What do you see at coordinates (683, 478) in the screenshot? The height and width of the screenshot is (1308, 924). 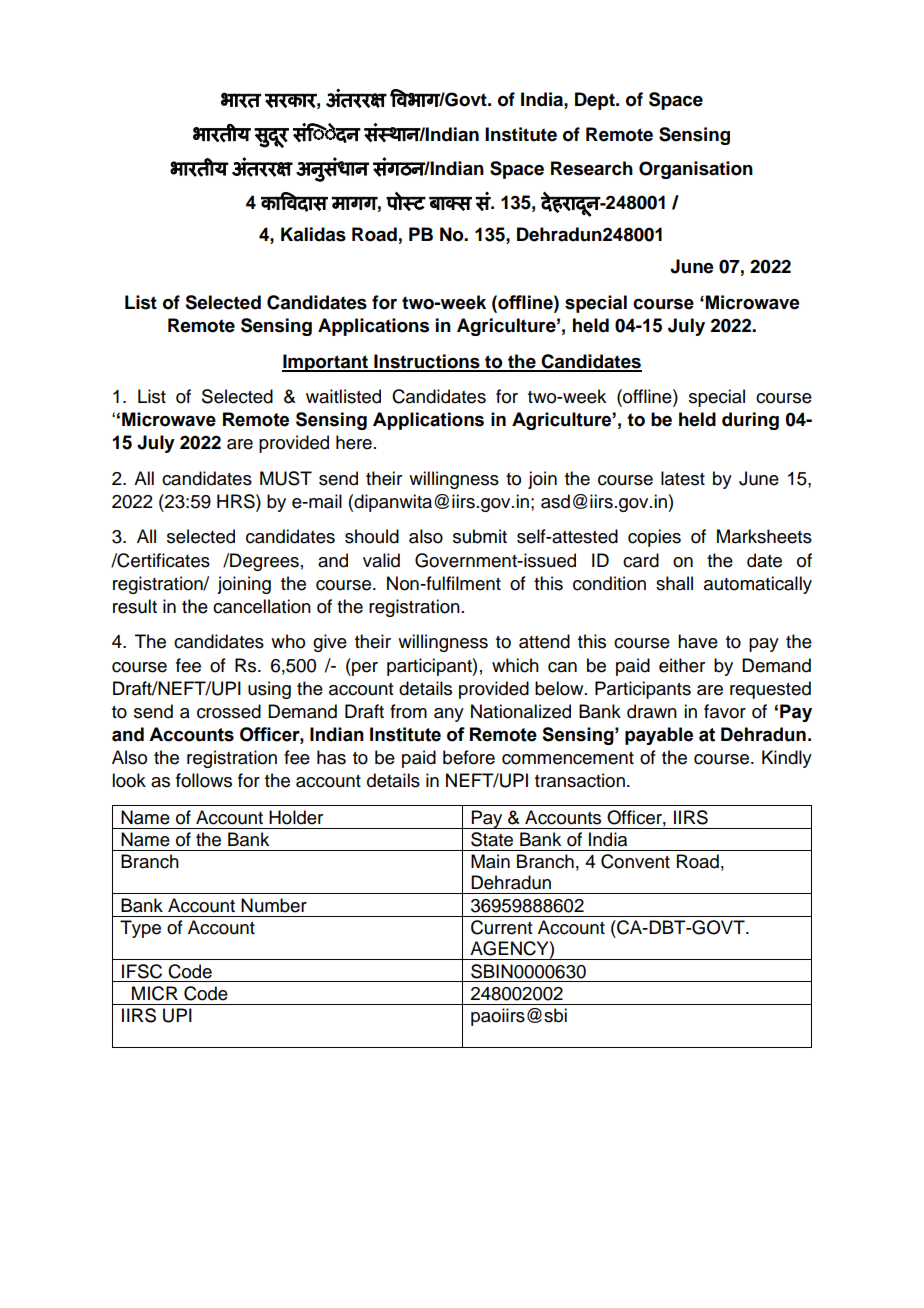 I see `latest` at bounding box center [683, 478].
